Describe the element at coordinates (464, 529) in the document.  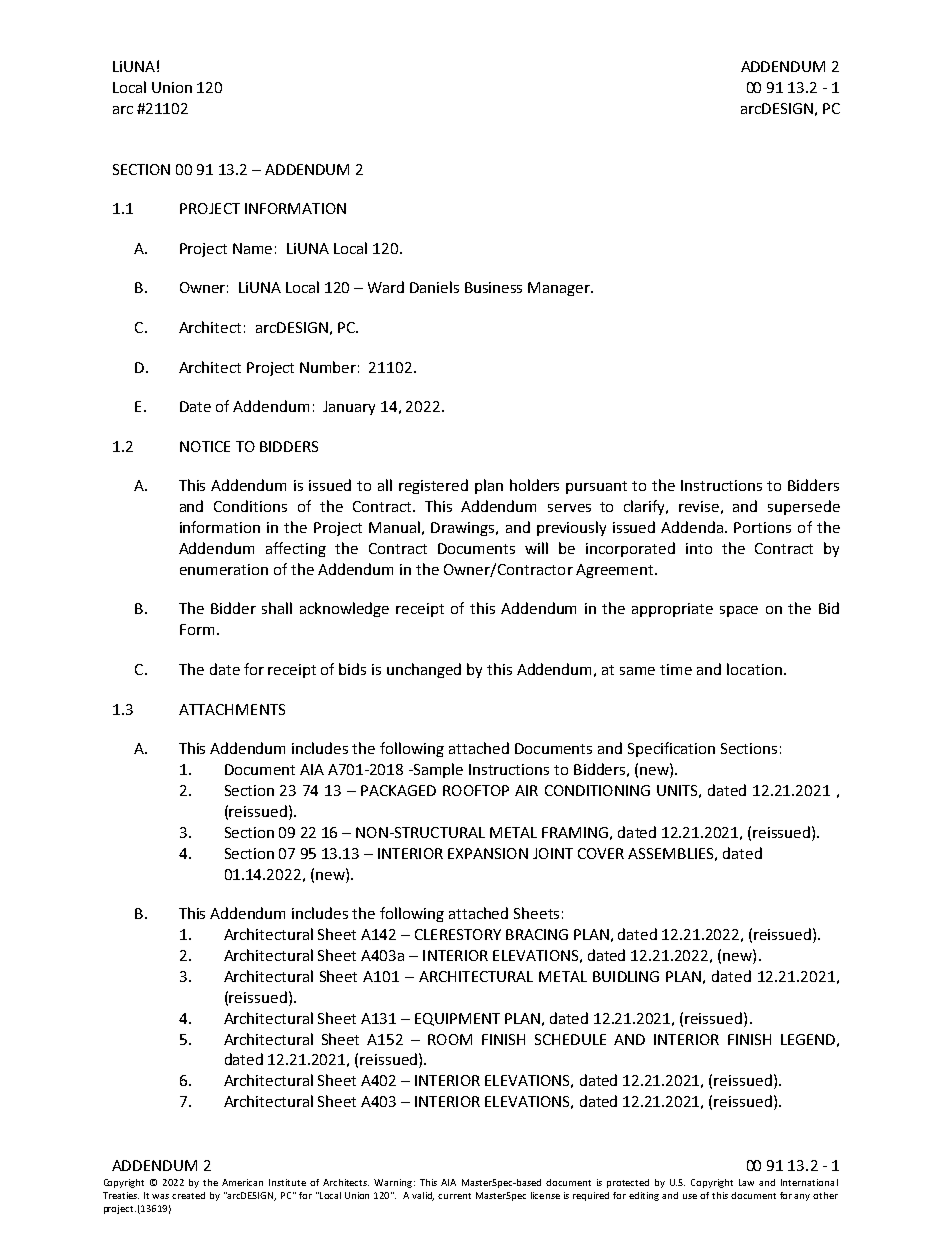
I see `Drawings` at that location.
